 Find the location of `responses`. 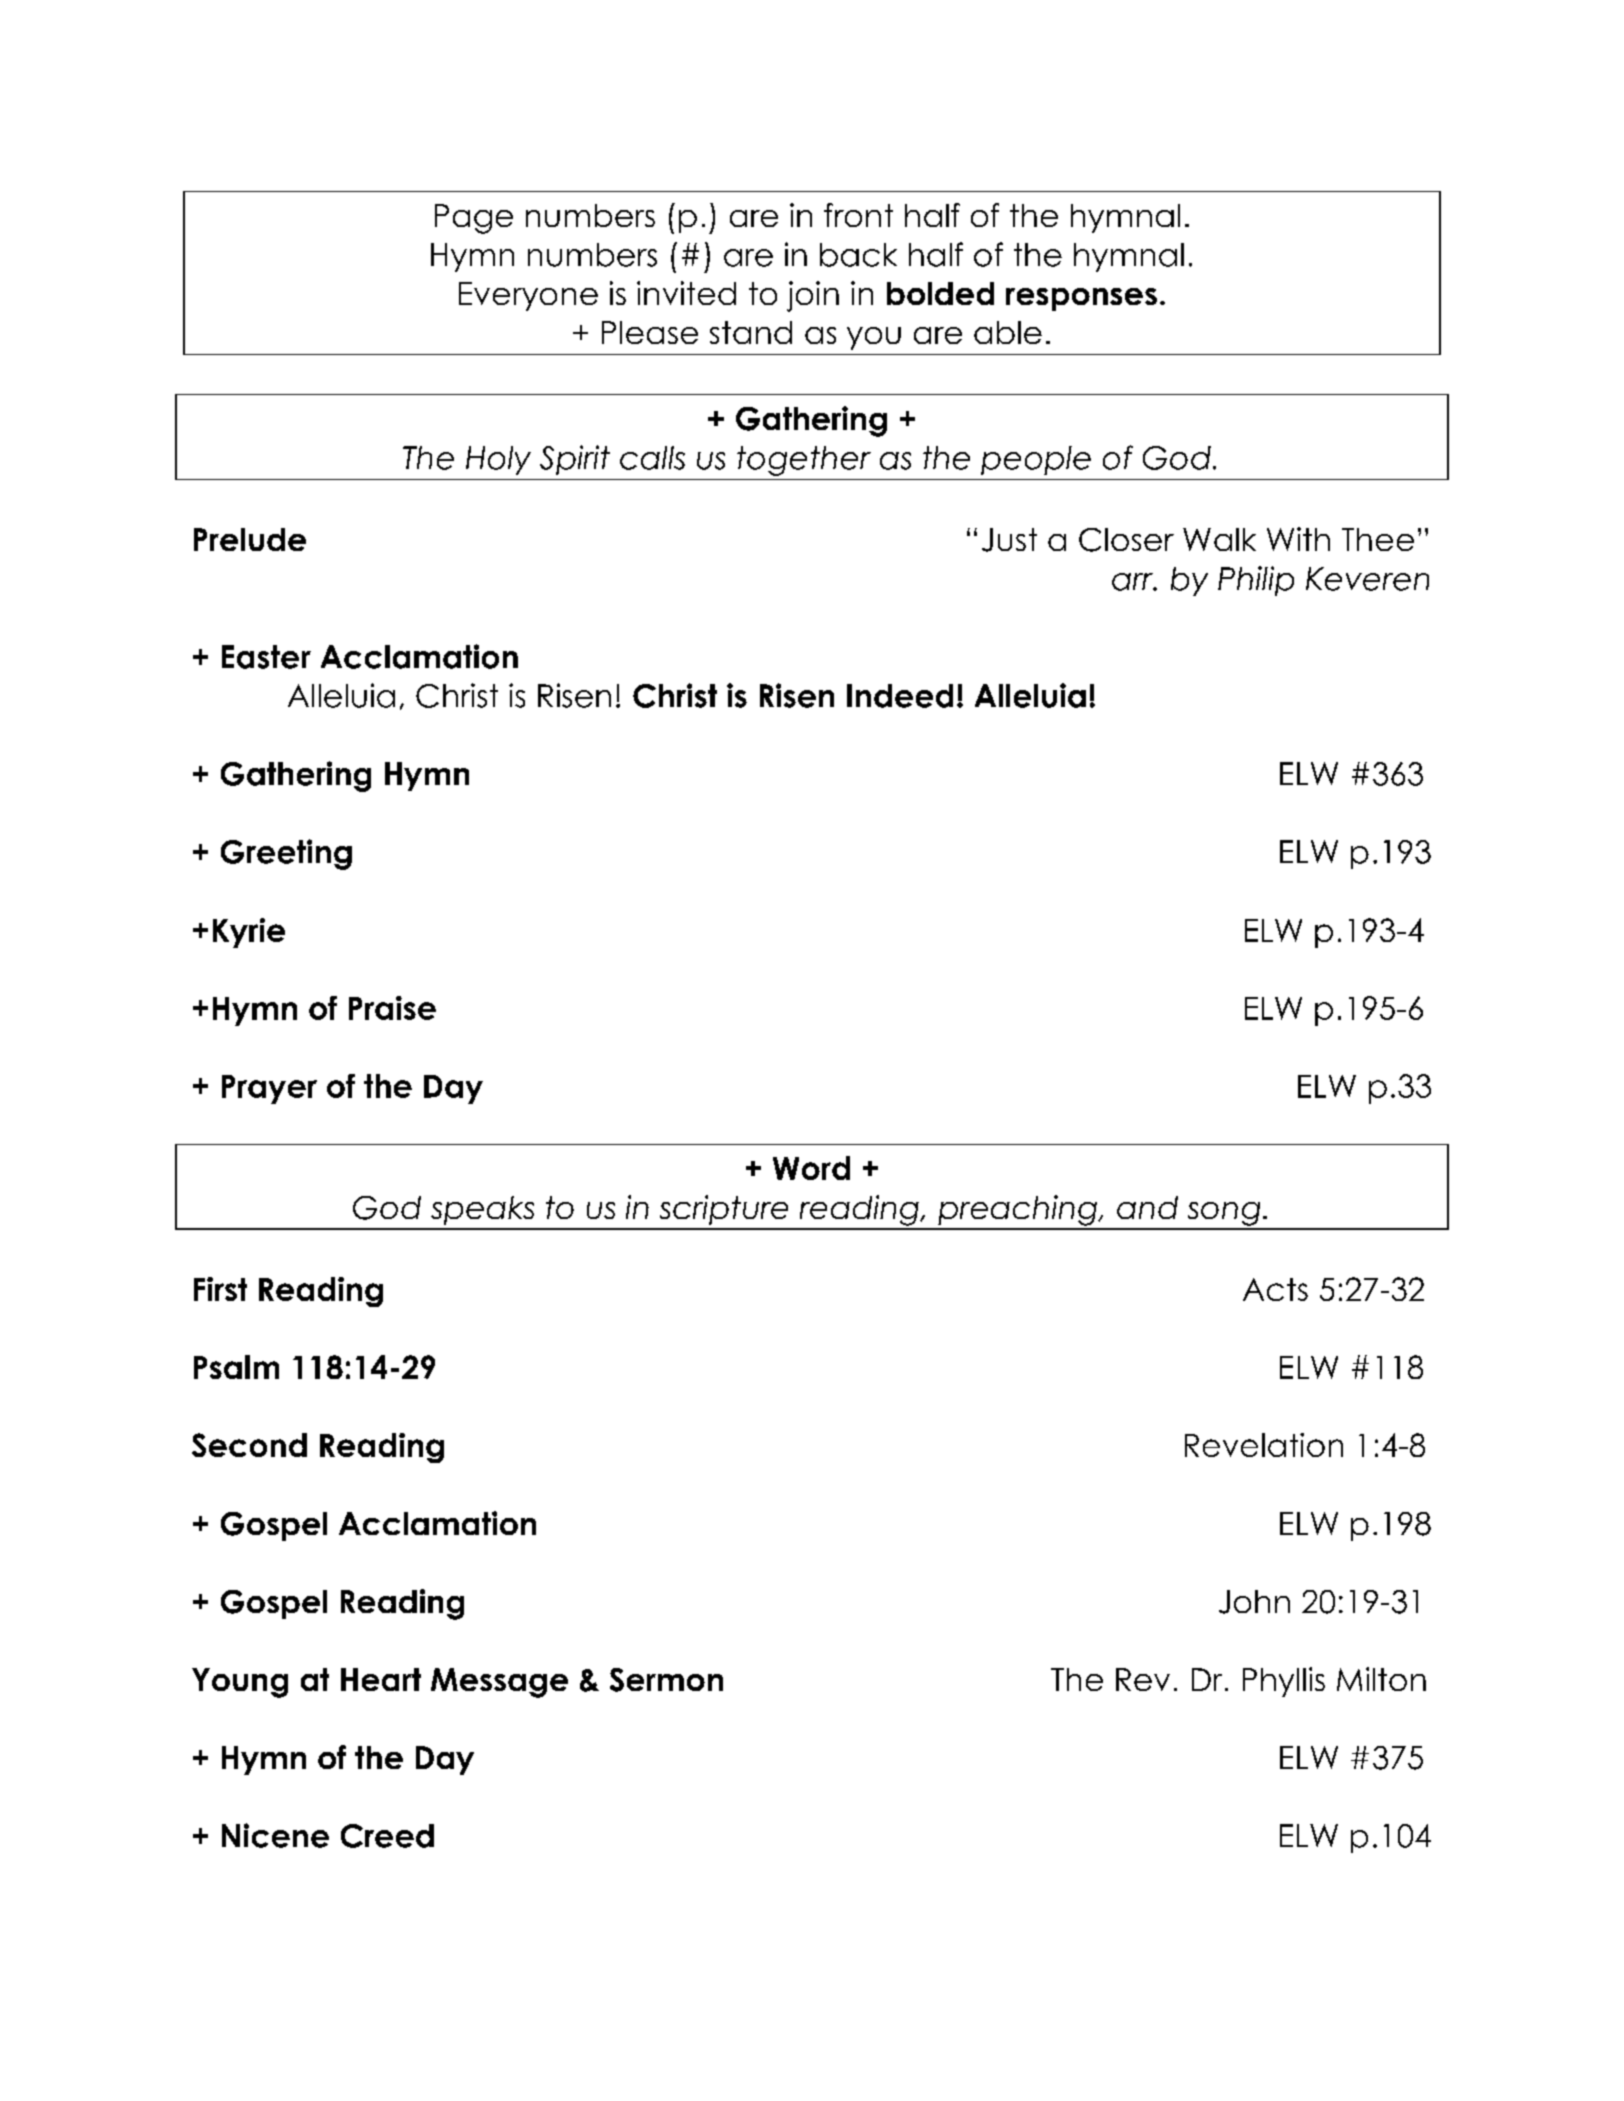

responses is located at coordinates (1081, 299).
